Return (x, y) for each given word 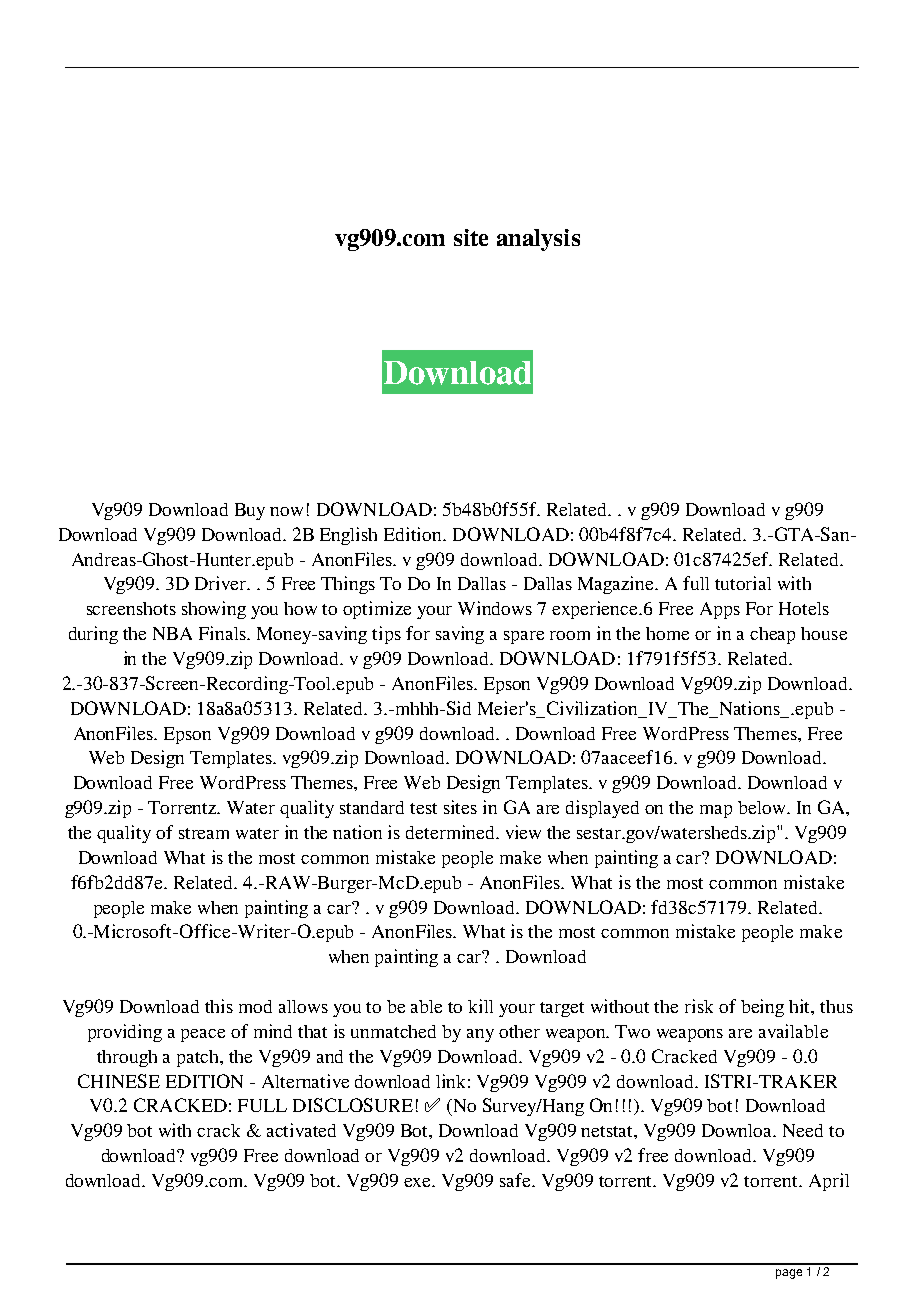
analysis (538, 240)
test (423, 808)
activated (301, 1130)
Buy (250, 511)
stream (204, 833)
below (763, 807)
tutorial (743, 583)
